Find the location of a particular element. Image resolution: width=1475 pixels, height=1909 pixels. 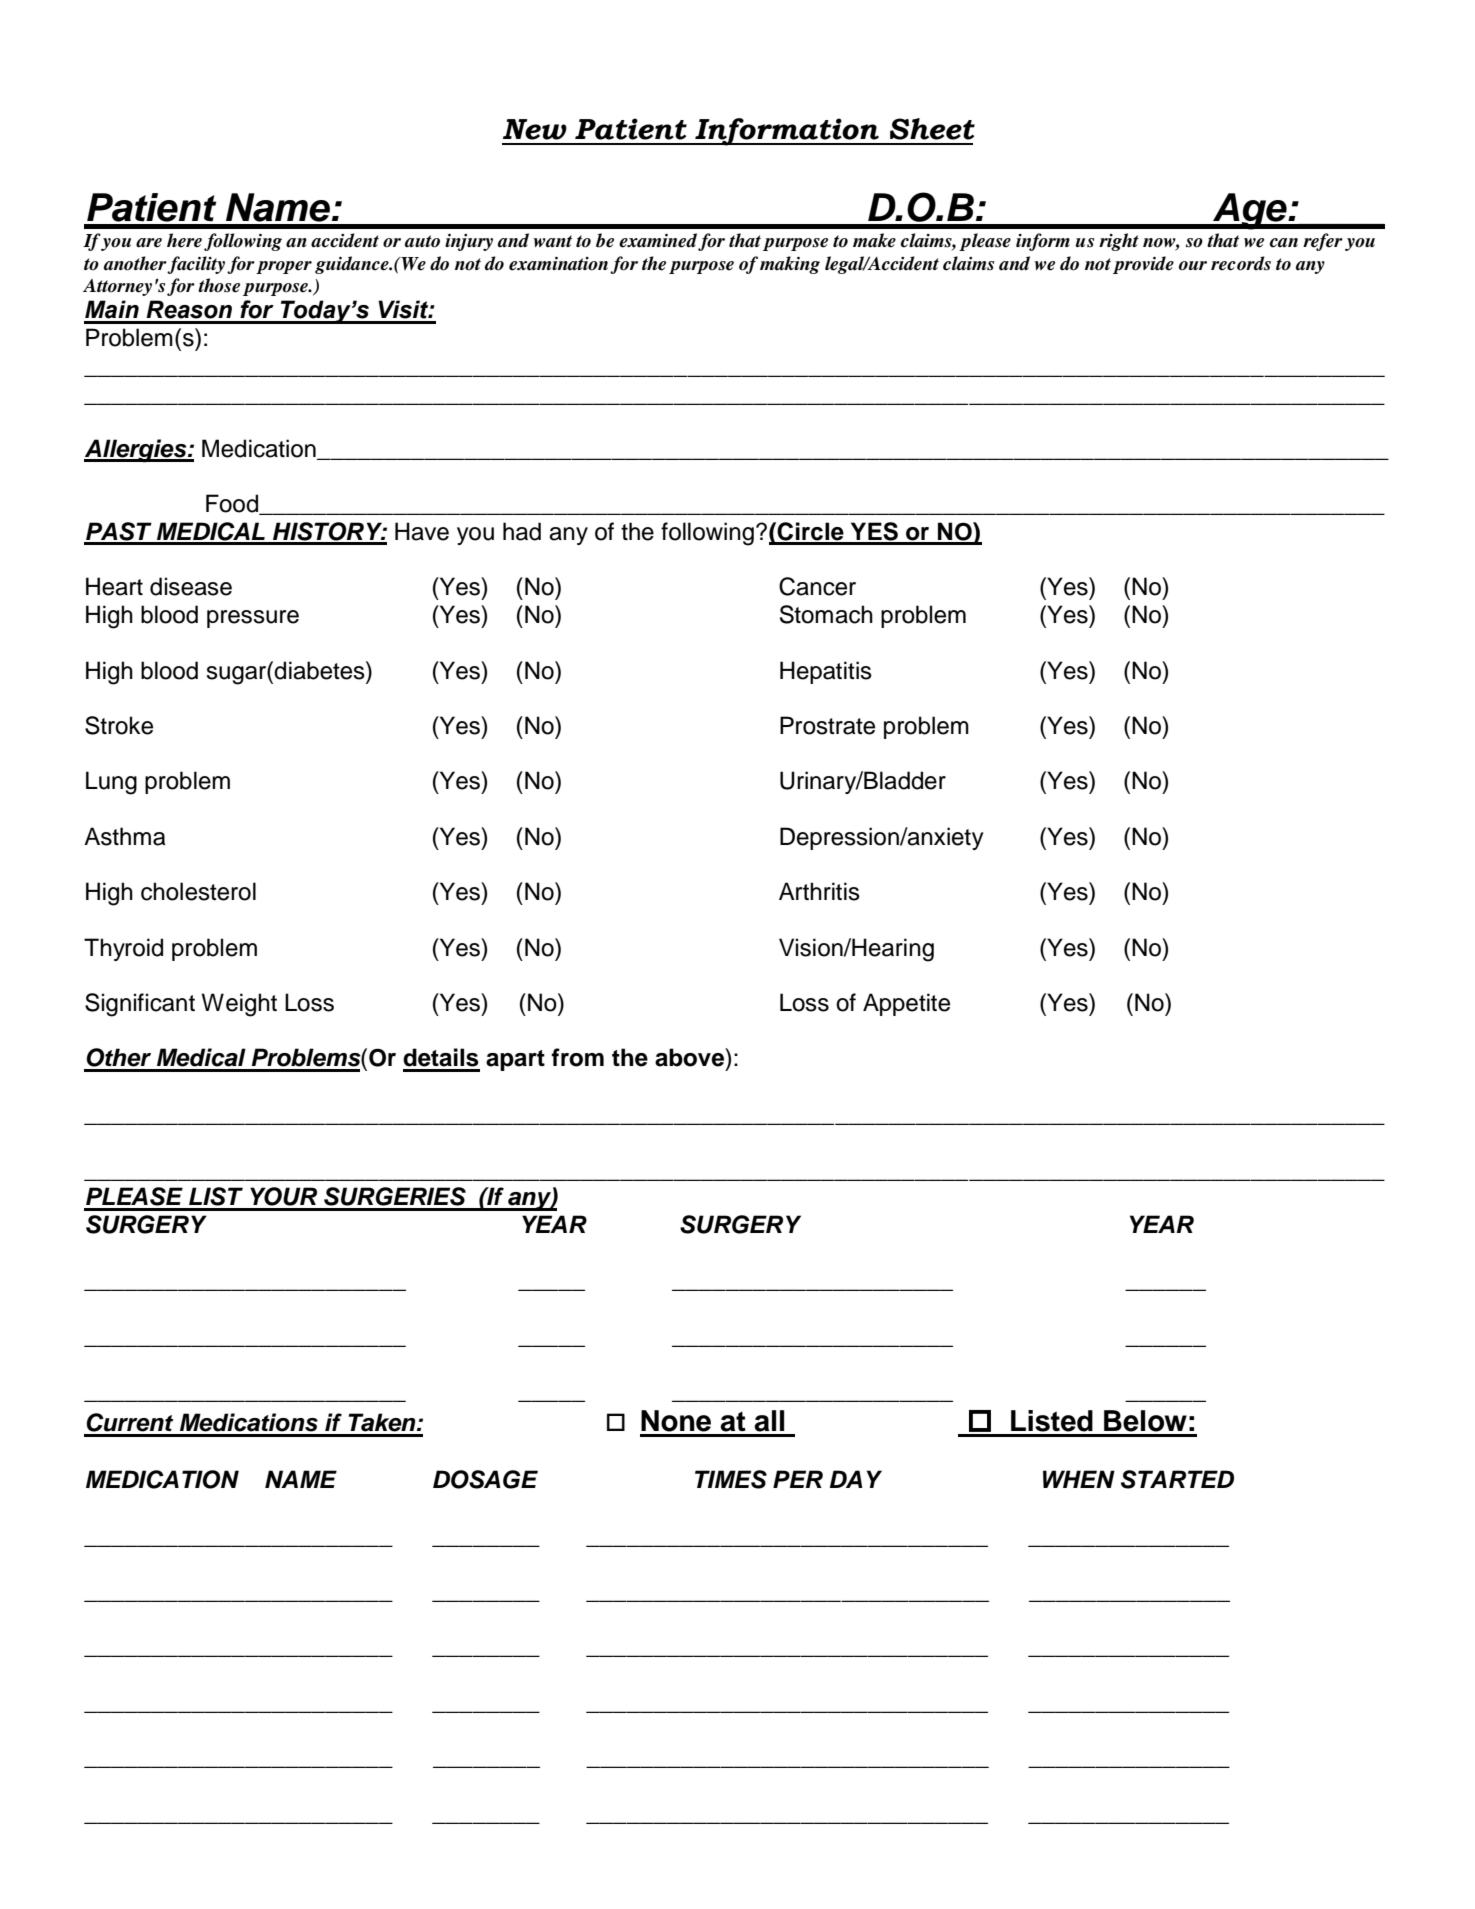

Cancer is located at coordinates (817, 586).
